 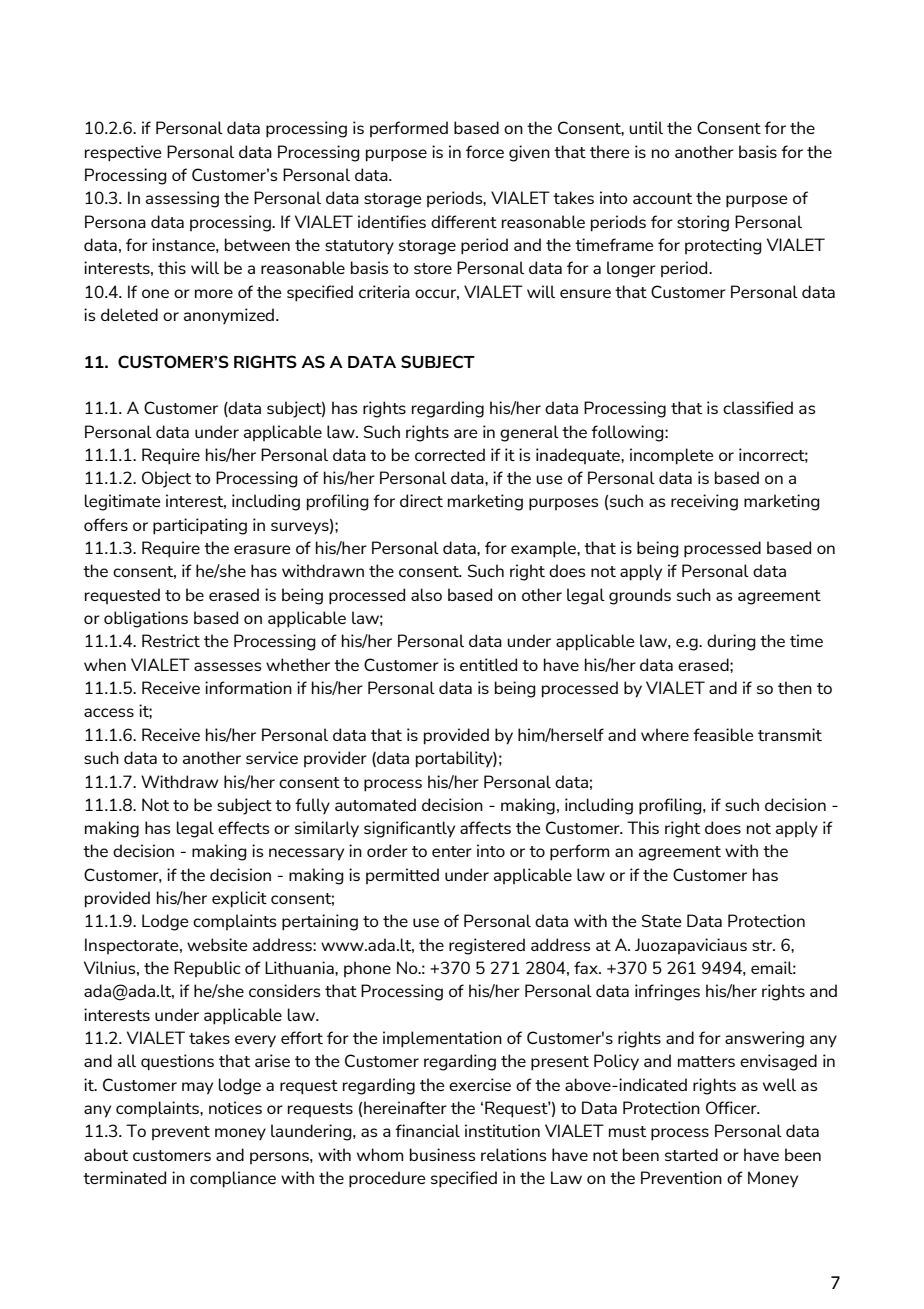 What do you see at coordinates (233, 1179) in the screenshot?
I see `compliance` at bounding box center [233, 1179].
